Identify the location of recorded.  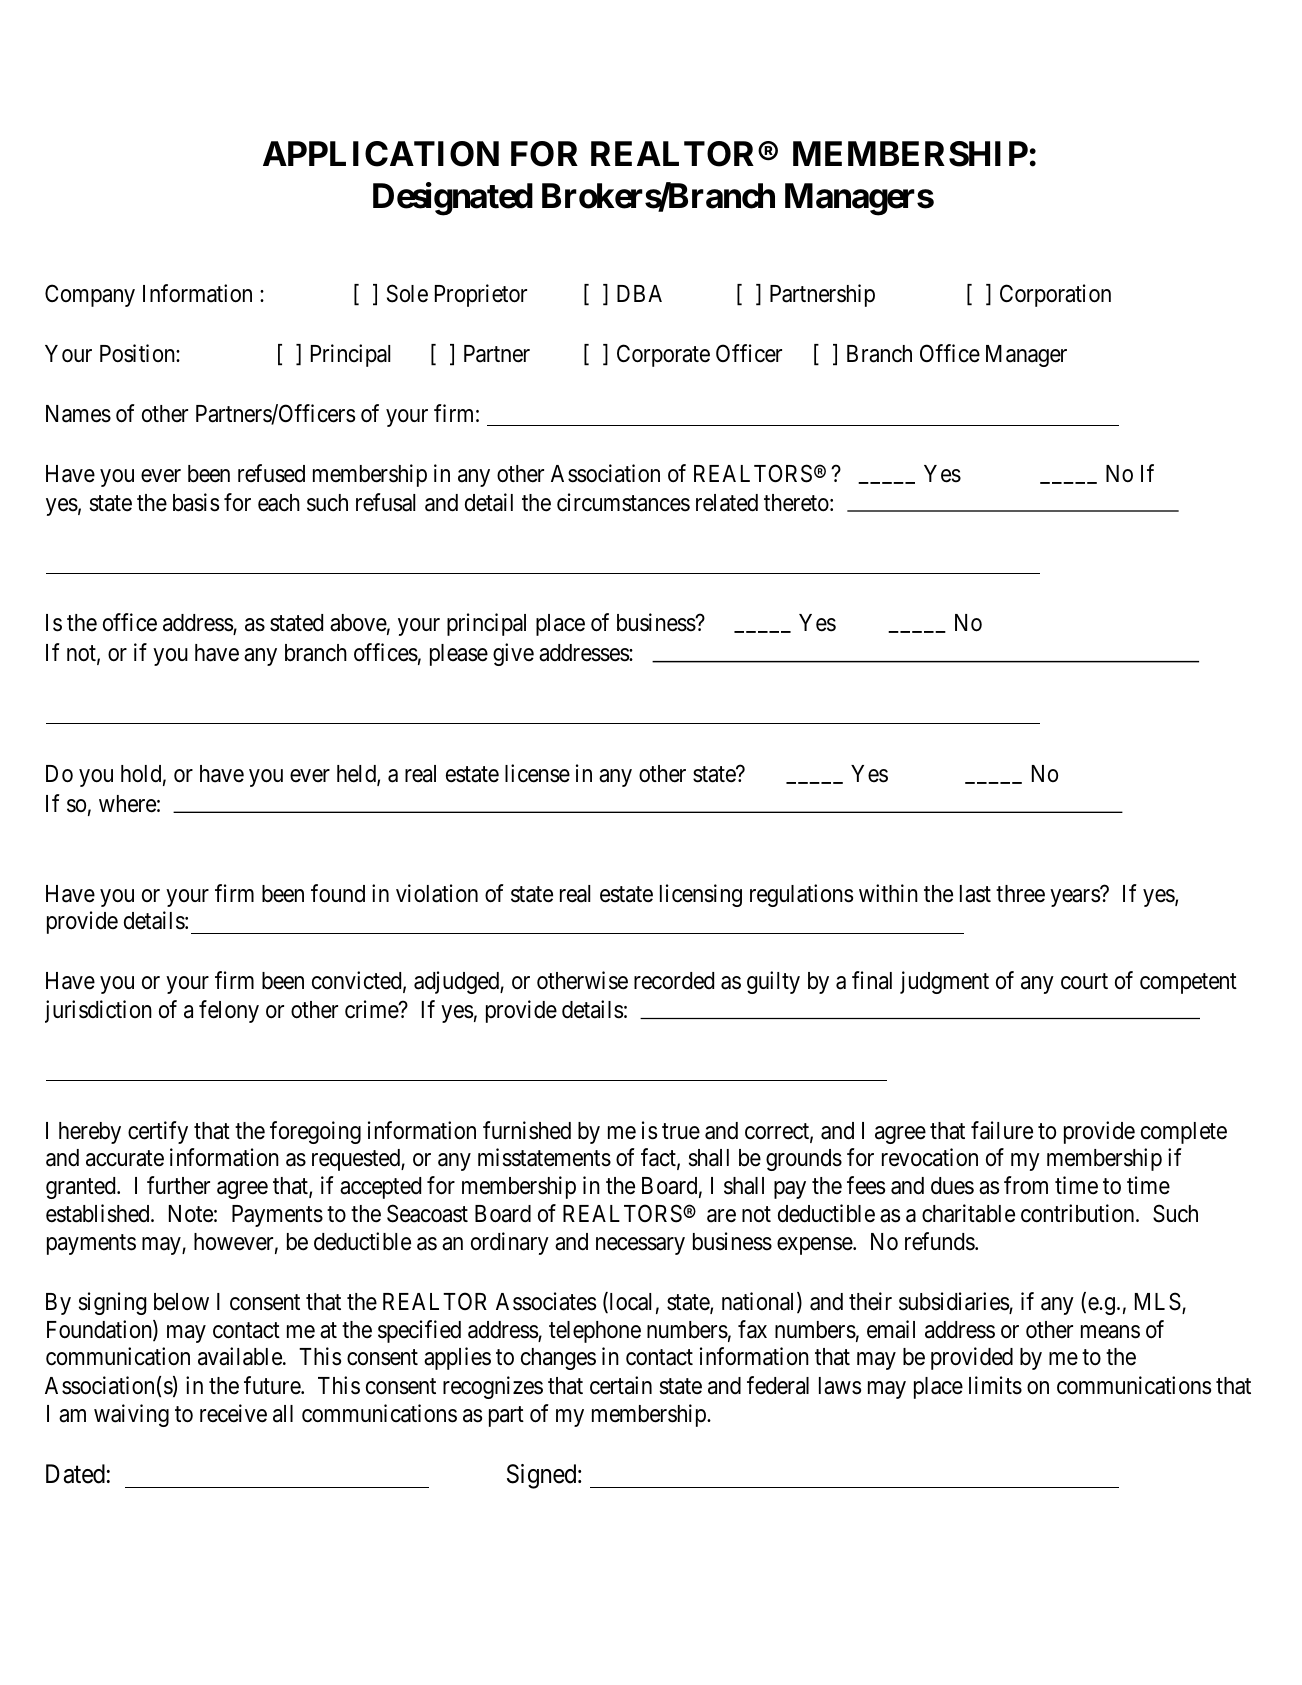
(674, 981).
